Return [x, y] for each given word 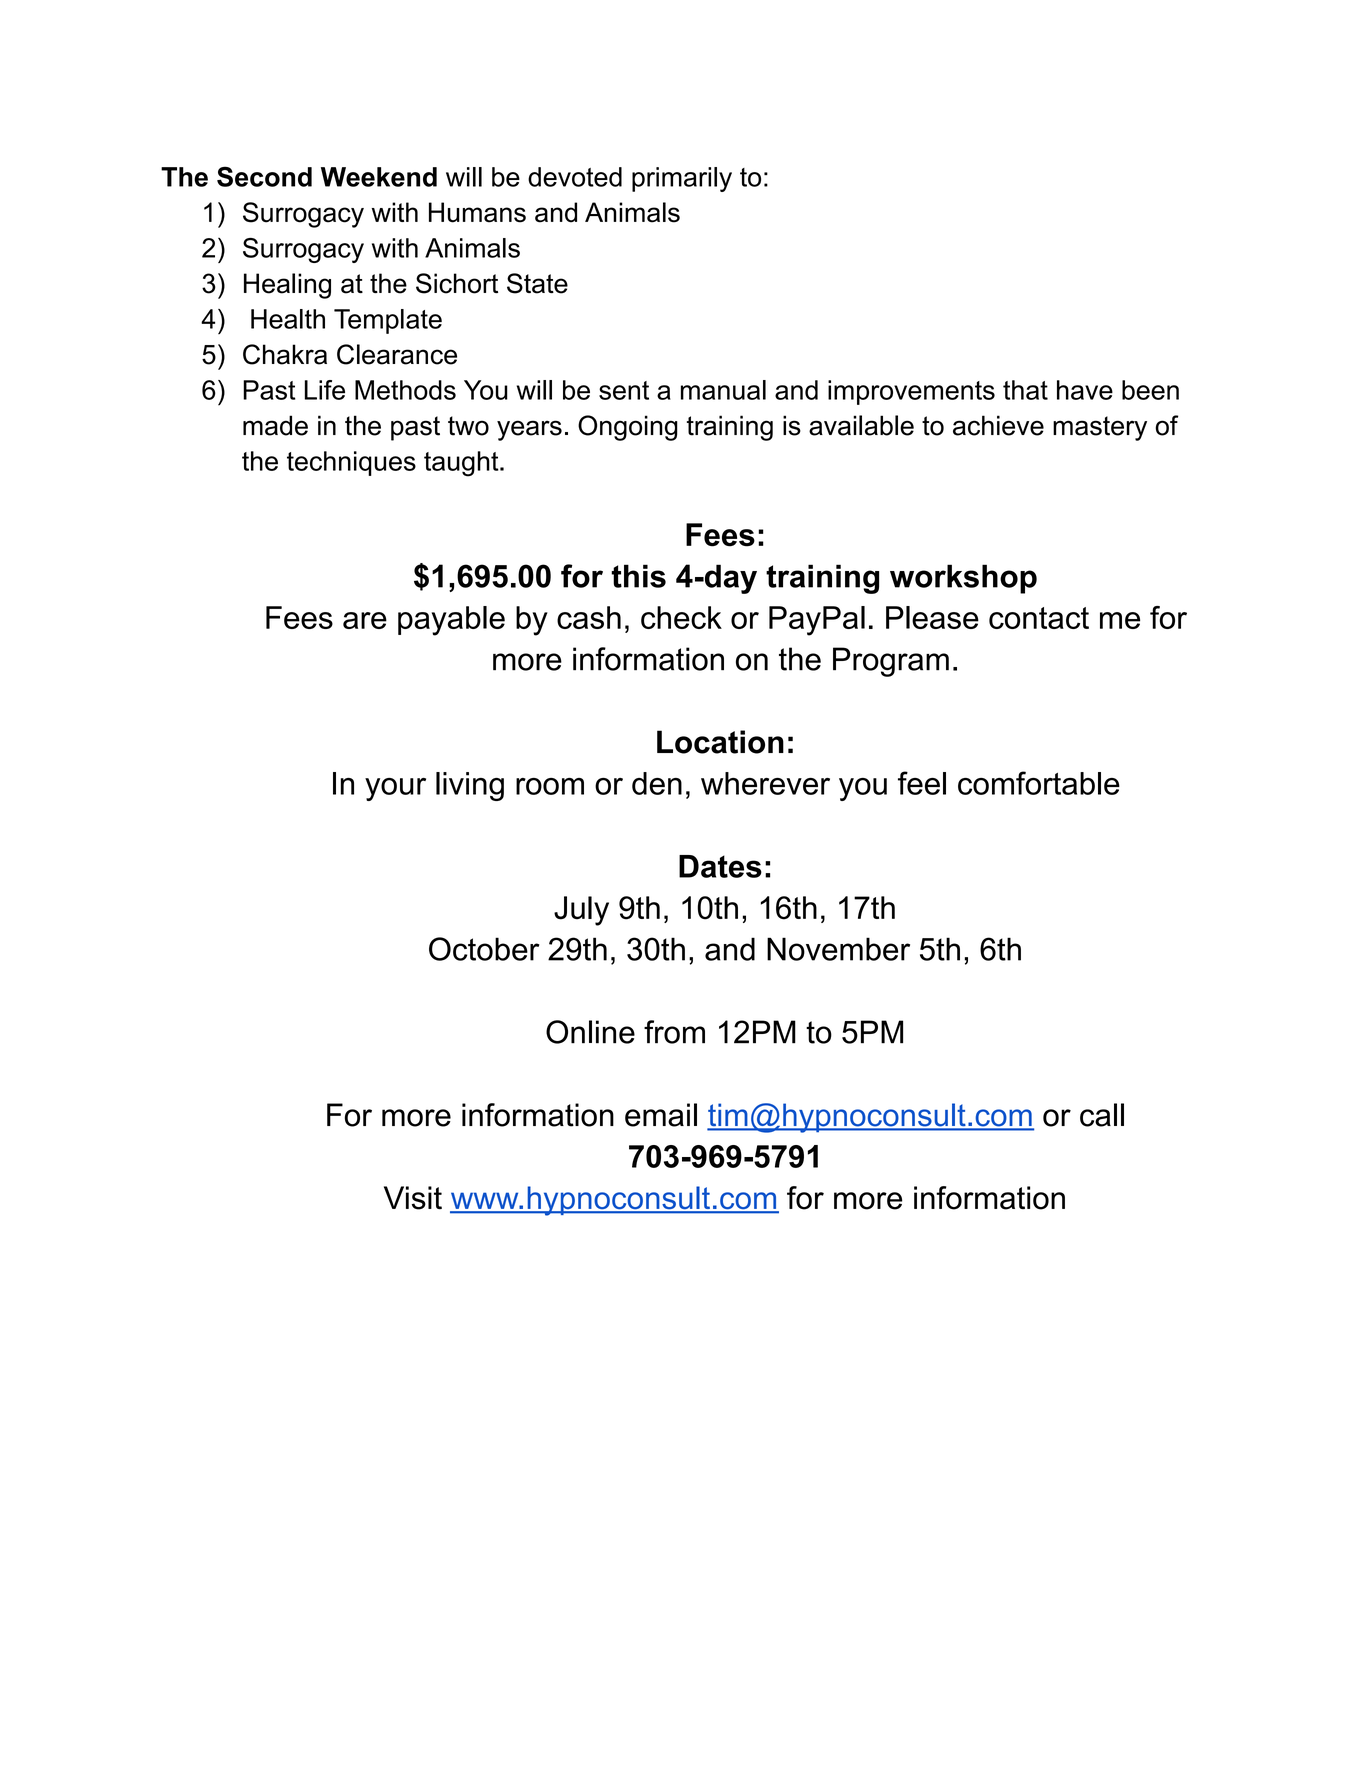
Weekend [379, 177]
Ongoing [628, 428]
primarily [682, 179]
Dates [720, 866]
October [484, 949]
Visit [413, 1198]
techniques [351, 463]
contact [1039, 618]
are [365, 620]
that [1025, 390]
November [838, 949]
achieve [998, 425]
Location [720, 742]
